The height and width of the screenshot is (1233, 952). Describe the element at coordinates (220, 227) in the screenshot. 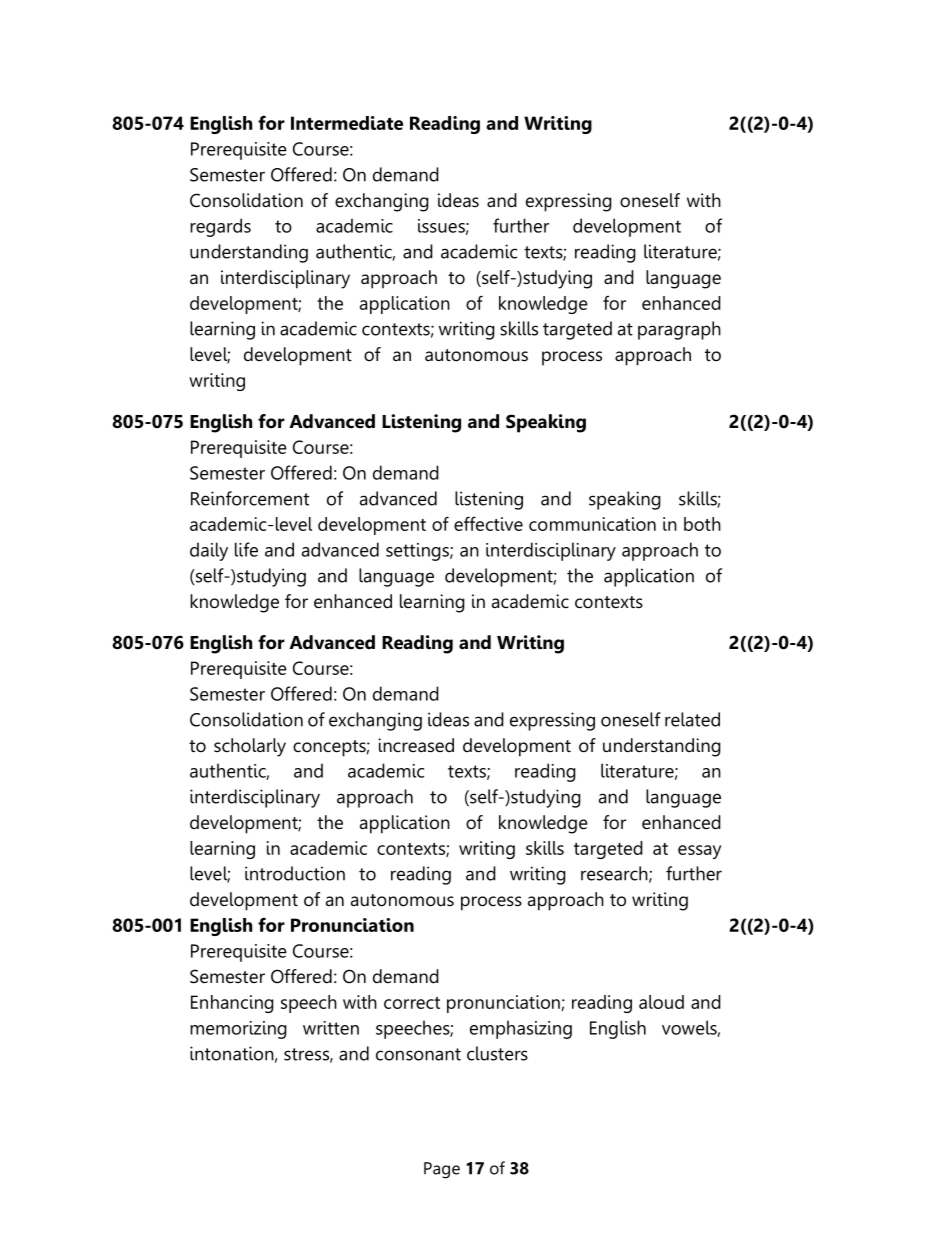

I see `regards` at that location.
